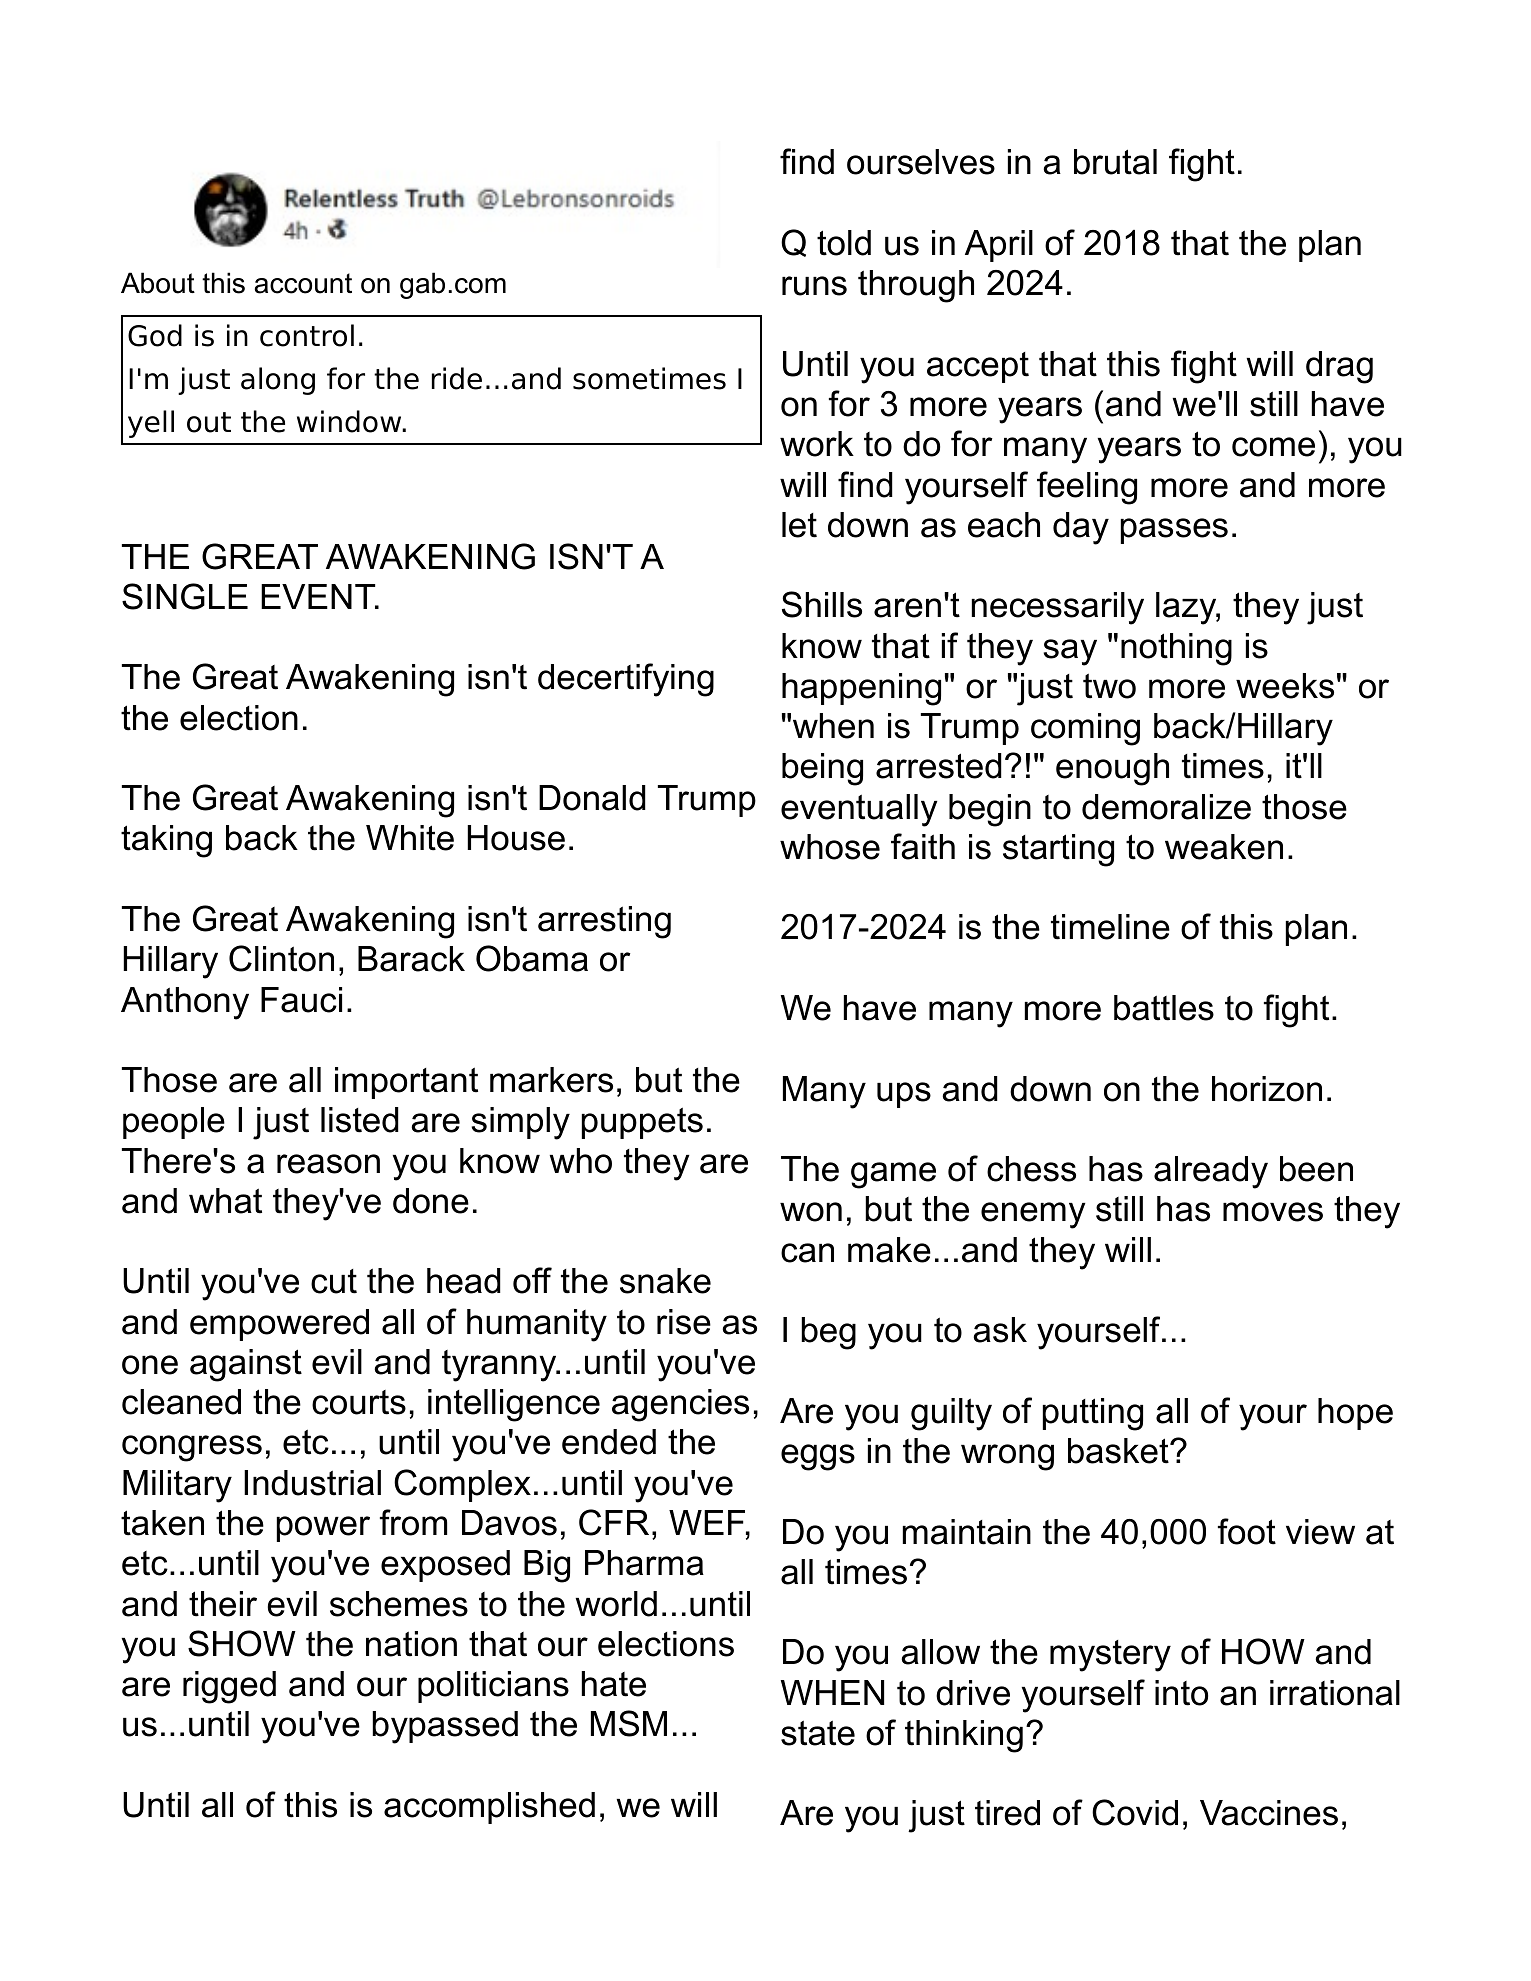  I want to click on Fauci, so click(301, 1000).
